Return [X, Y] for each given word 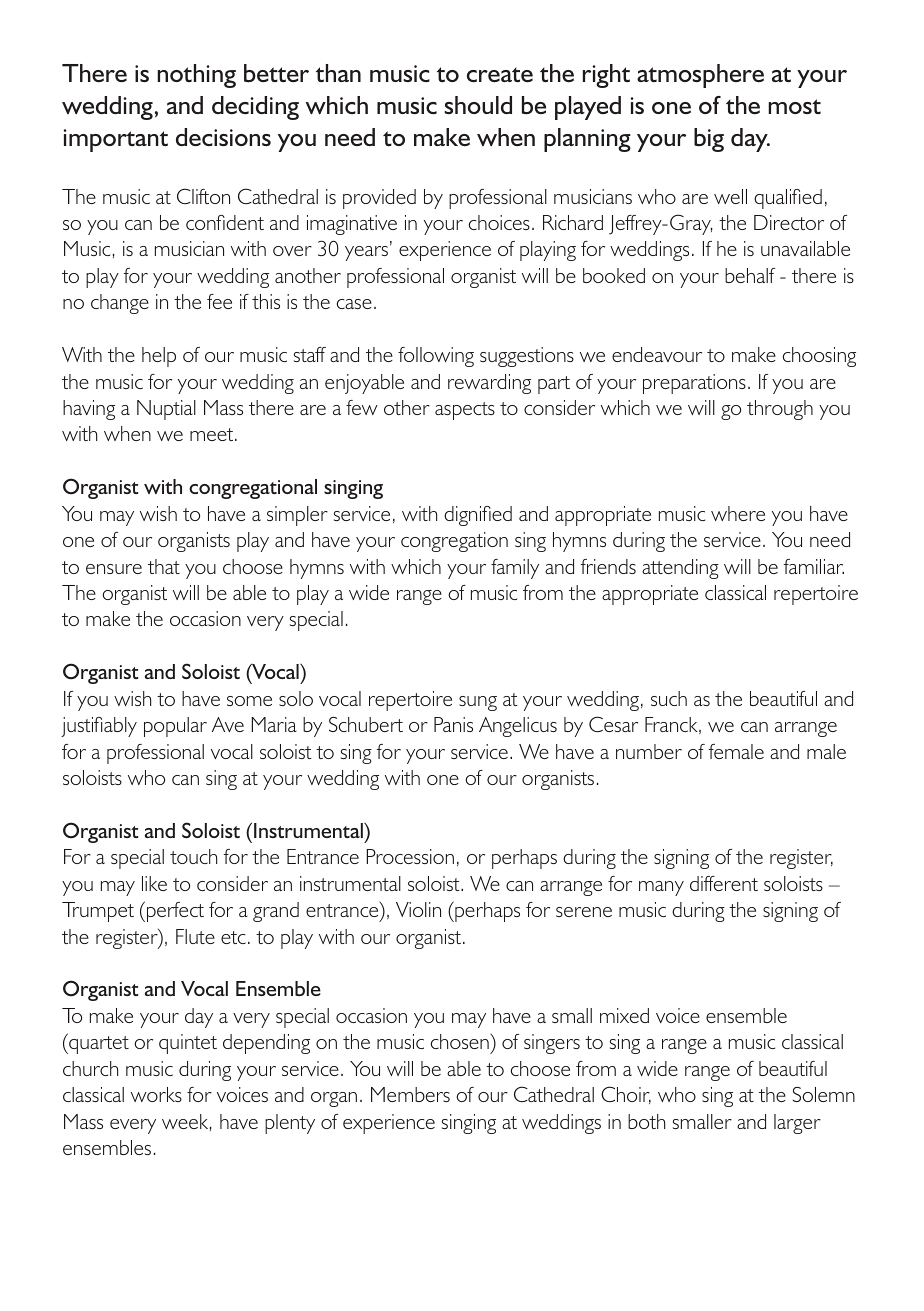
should [478, 105]
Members [410, 1094]
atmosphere [700, 76]
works [156, 1094]
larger [797, 1124]
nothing [196, 76]
